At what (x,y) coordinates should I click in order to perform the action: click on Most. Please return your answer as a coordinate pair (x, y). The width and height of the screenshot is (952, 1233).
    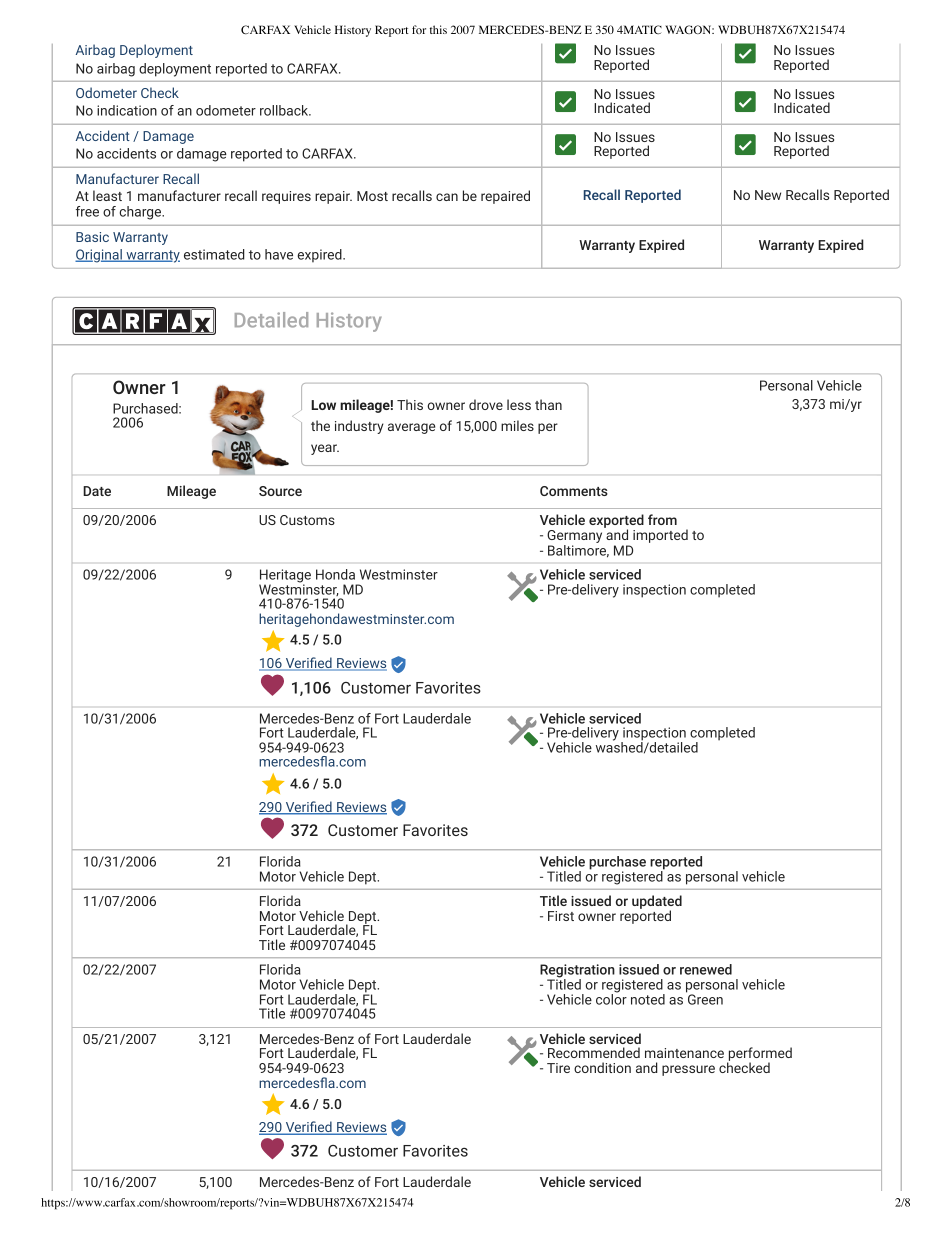
    Looking at the image, I should click on (372, 196).
